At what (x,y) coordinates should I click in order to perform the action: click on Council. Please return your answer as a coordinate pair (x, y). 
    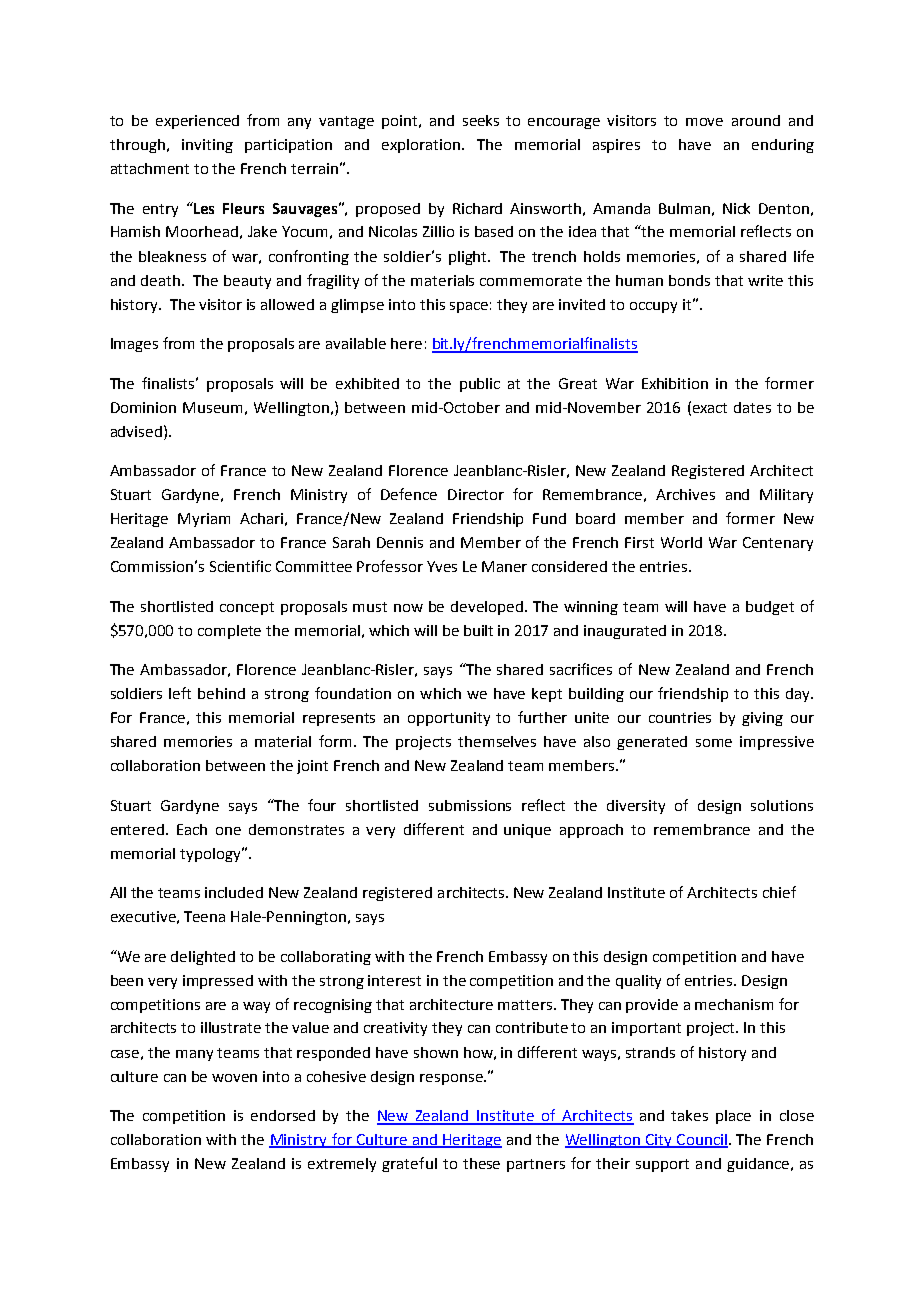
    Looking at the image, I should click on (701, 1141).
